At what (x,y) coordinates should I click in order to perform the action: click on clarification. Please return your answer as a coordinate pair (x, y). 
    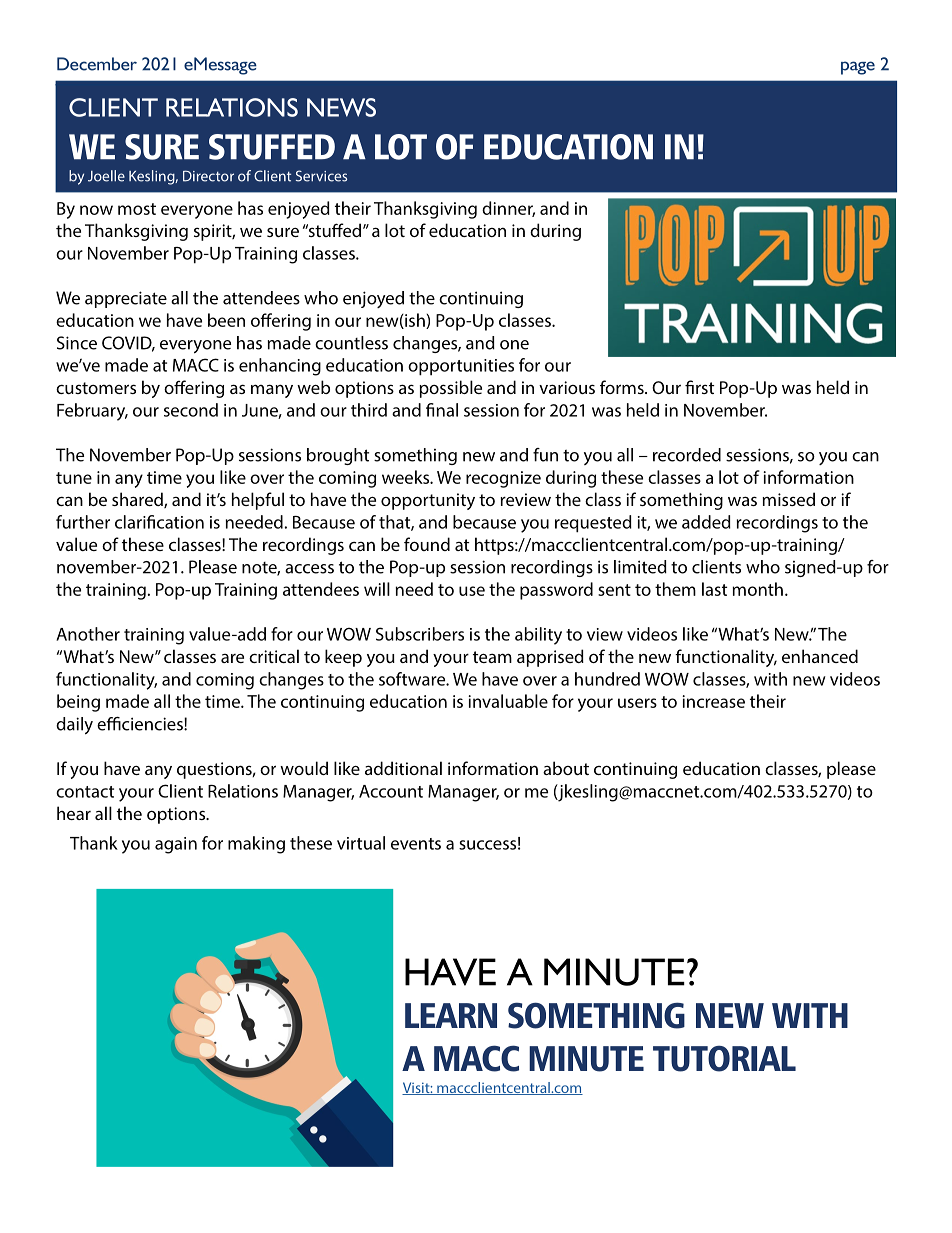
    Looking at the image, I should click on (159, 522).
